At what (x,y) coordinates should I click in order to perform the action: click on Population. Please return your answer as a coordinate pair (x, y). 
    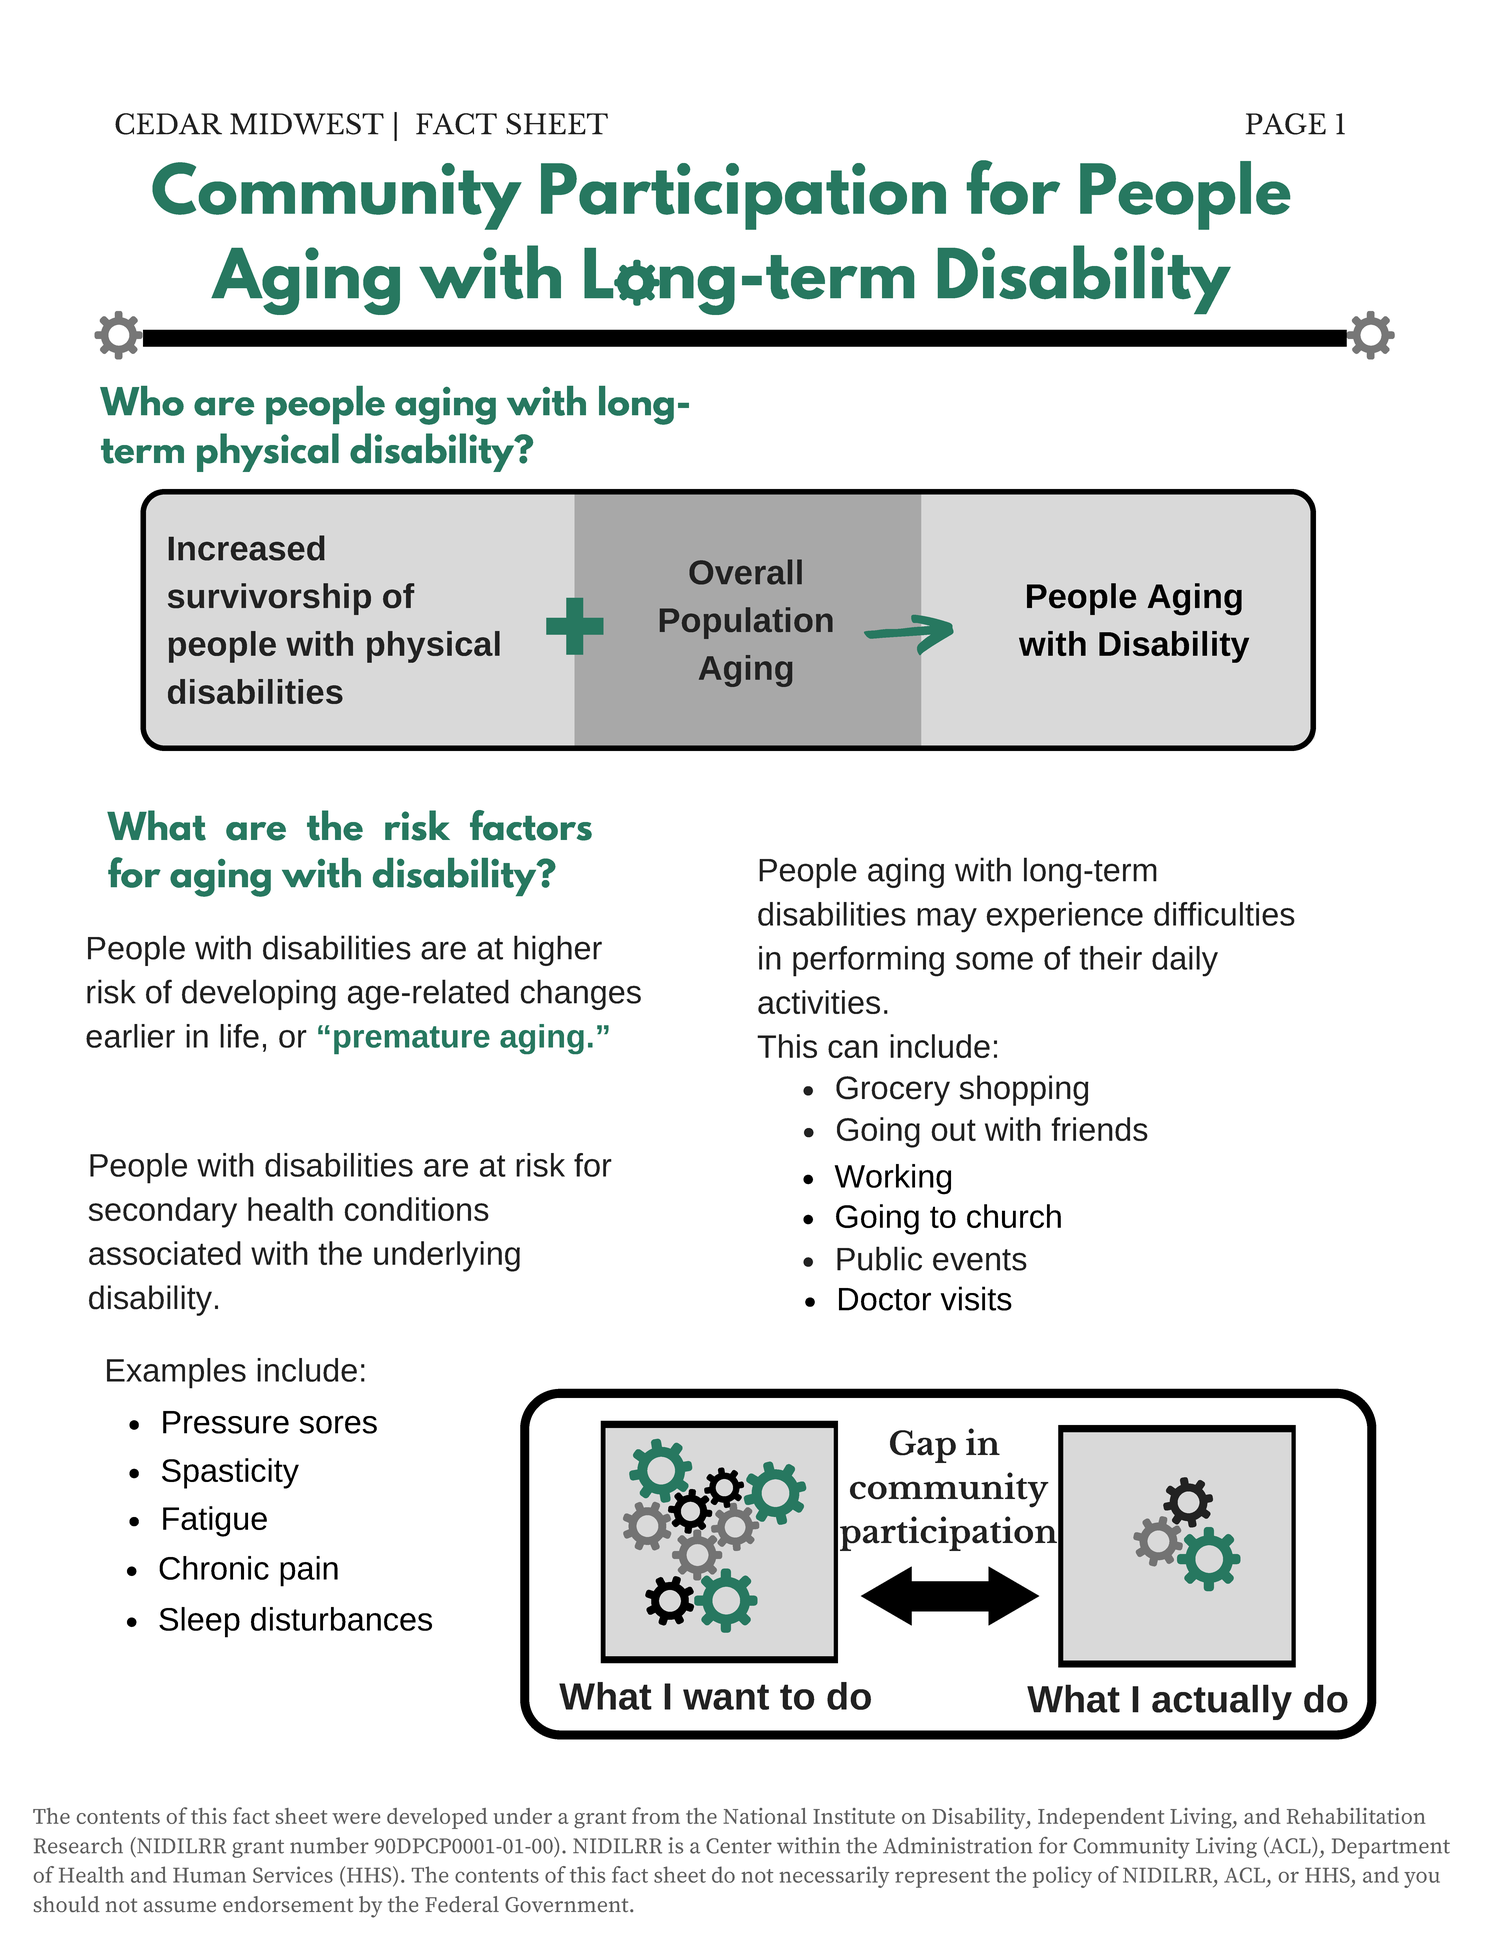
    Looking at the image, I should click on (746, 623).
